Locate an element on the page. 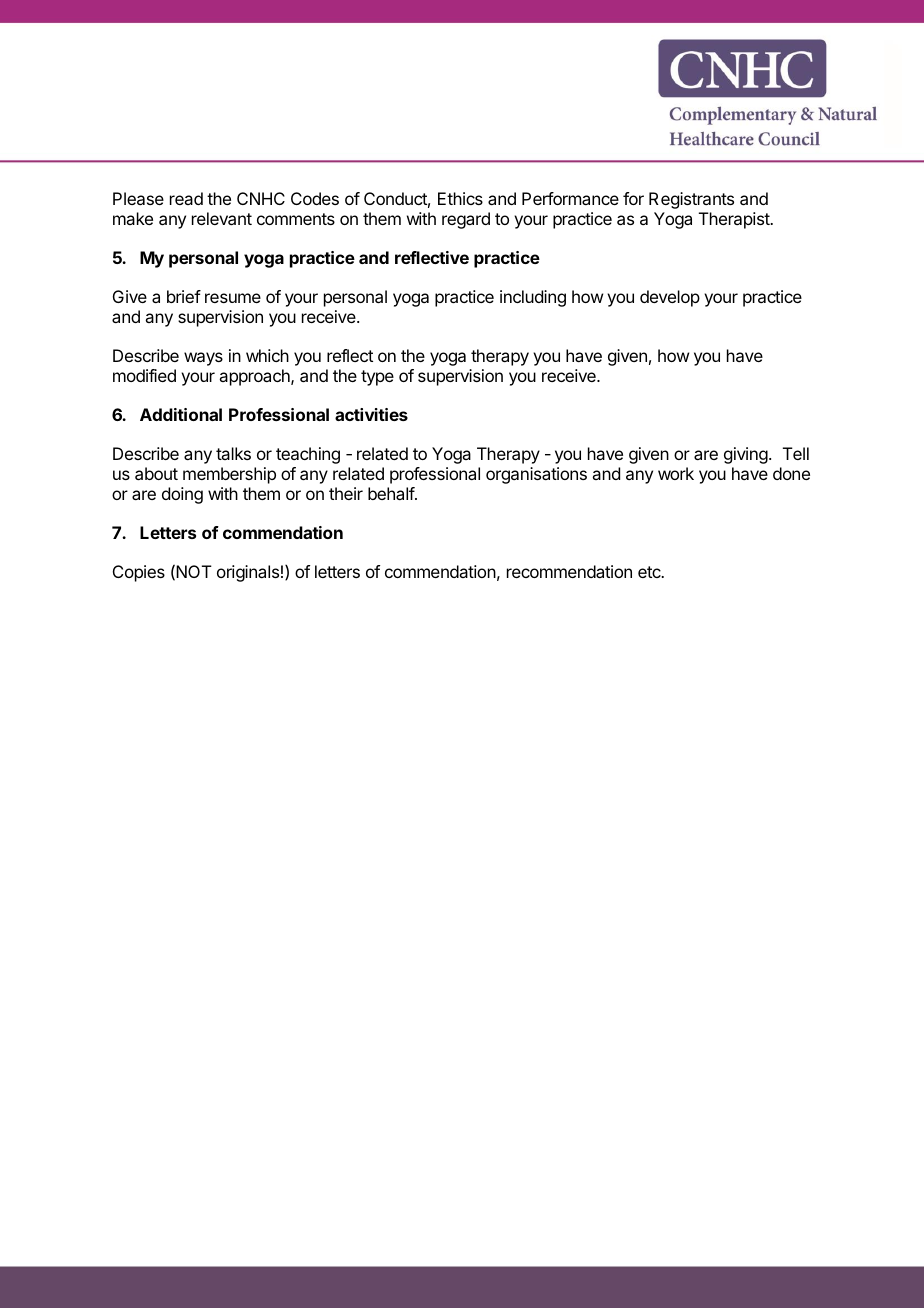 Image resolution: width=924 pixels, height=1308 pixels. regard is located at coordinates (466, 220).
